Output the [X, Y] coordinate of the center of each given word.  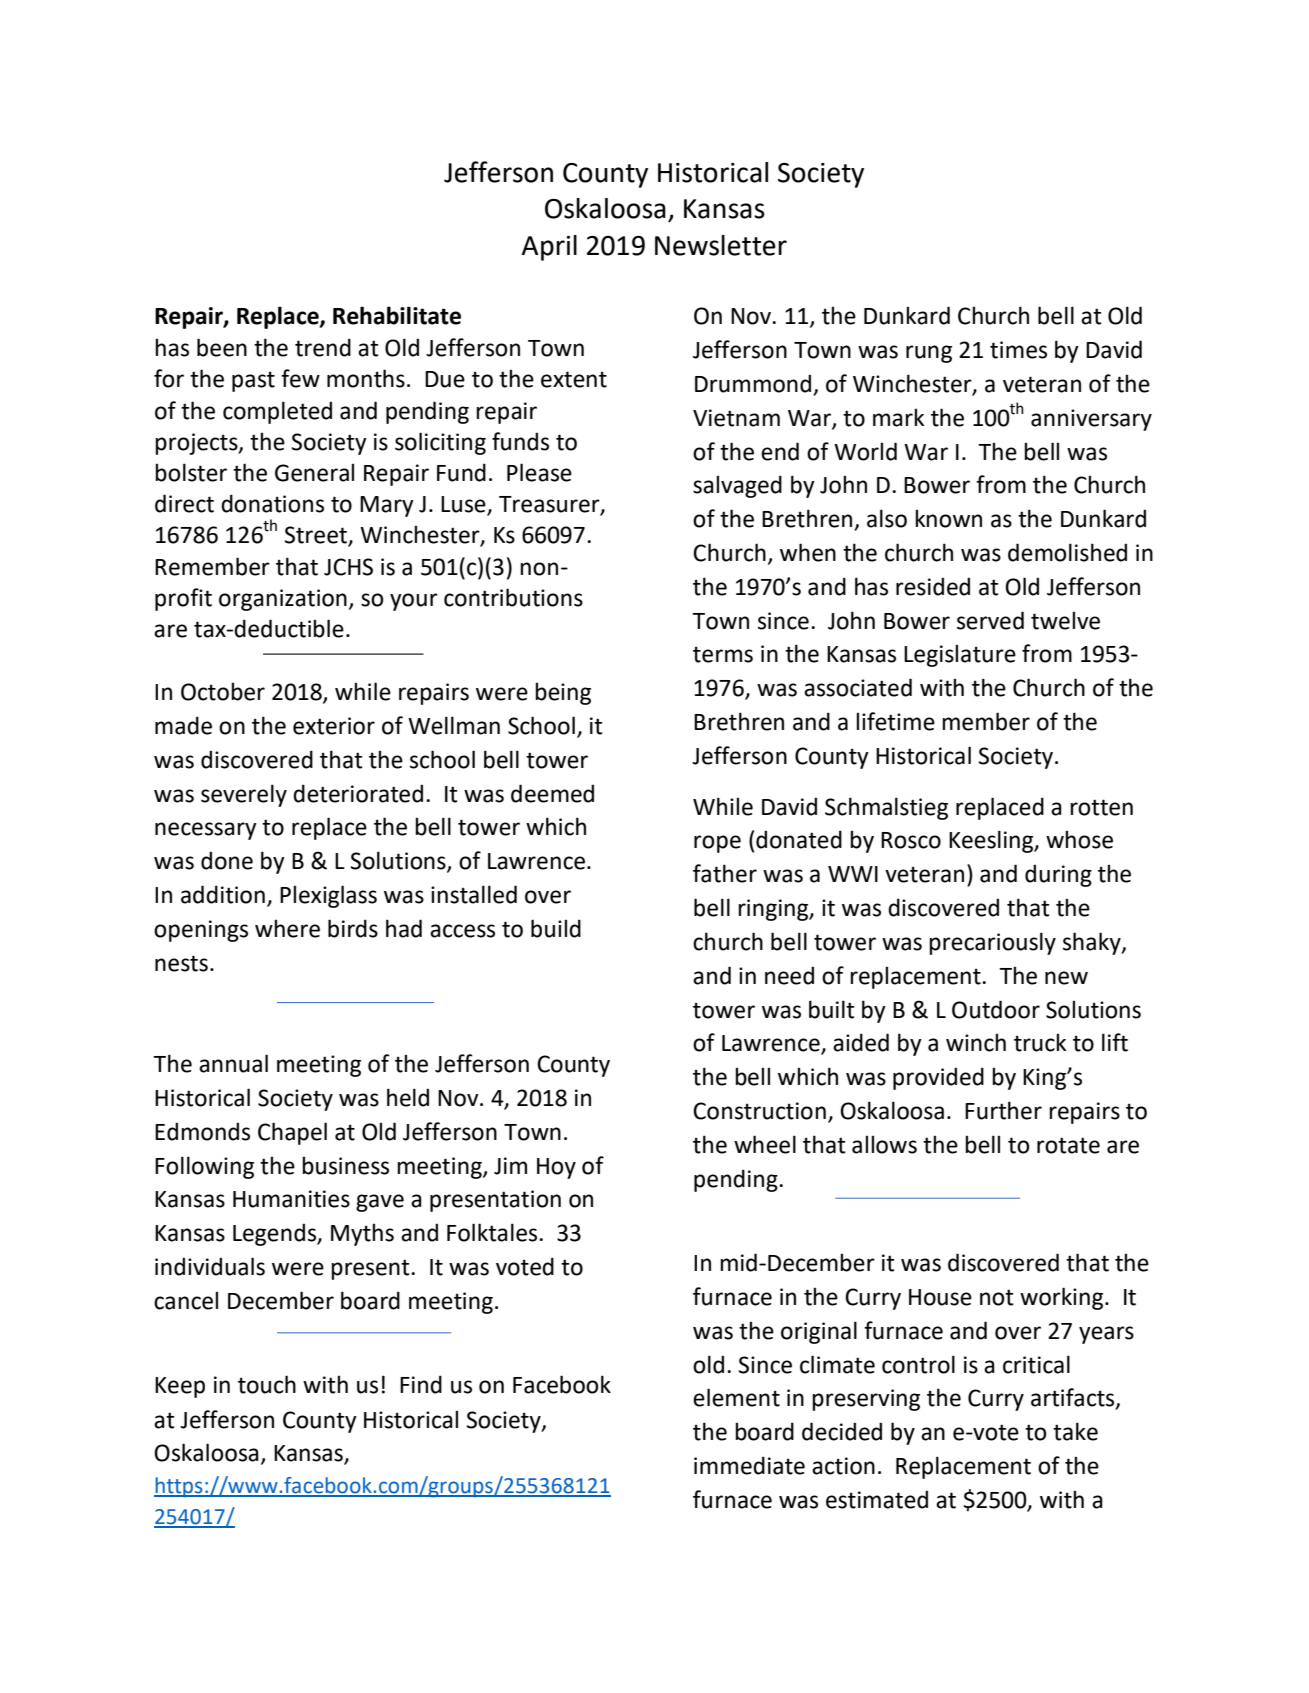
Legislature [960, 655]
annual [233, 1063]
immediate [749, 1465]
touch [267, 1384]
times [1018, 350]
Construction [759, 1111]
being [563, 693]
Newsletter [721, 245]
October [223, 691]
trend [323, 347]
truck [1040, 1042]
